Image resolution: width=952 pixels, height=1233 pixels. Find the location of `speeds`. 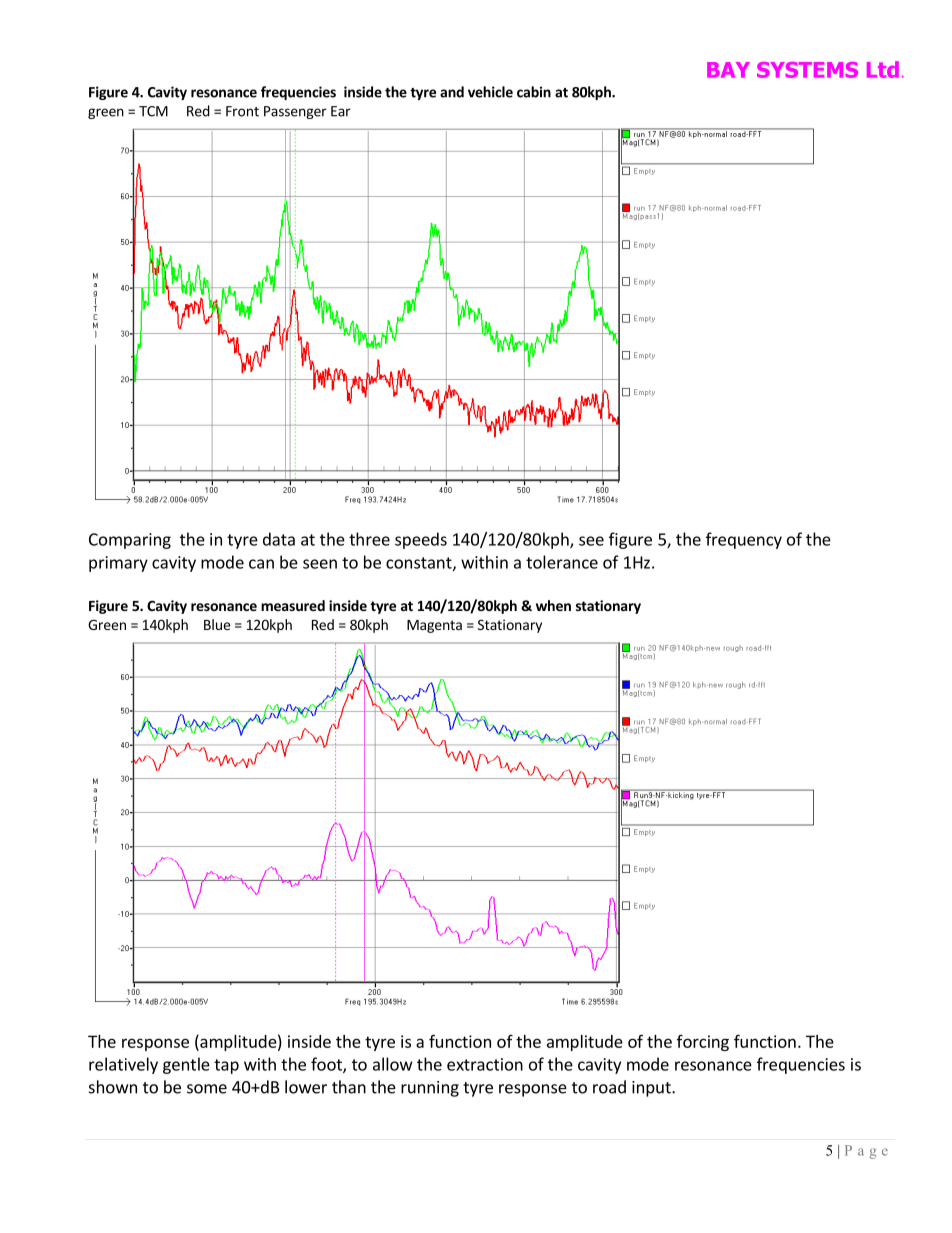

speeds is located at coordinates (421, 540).
